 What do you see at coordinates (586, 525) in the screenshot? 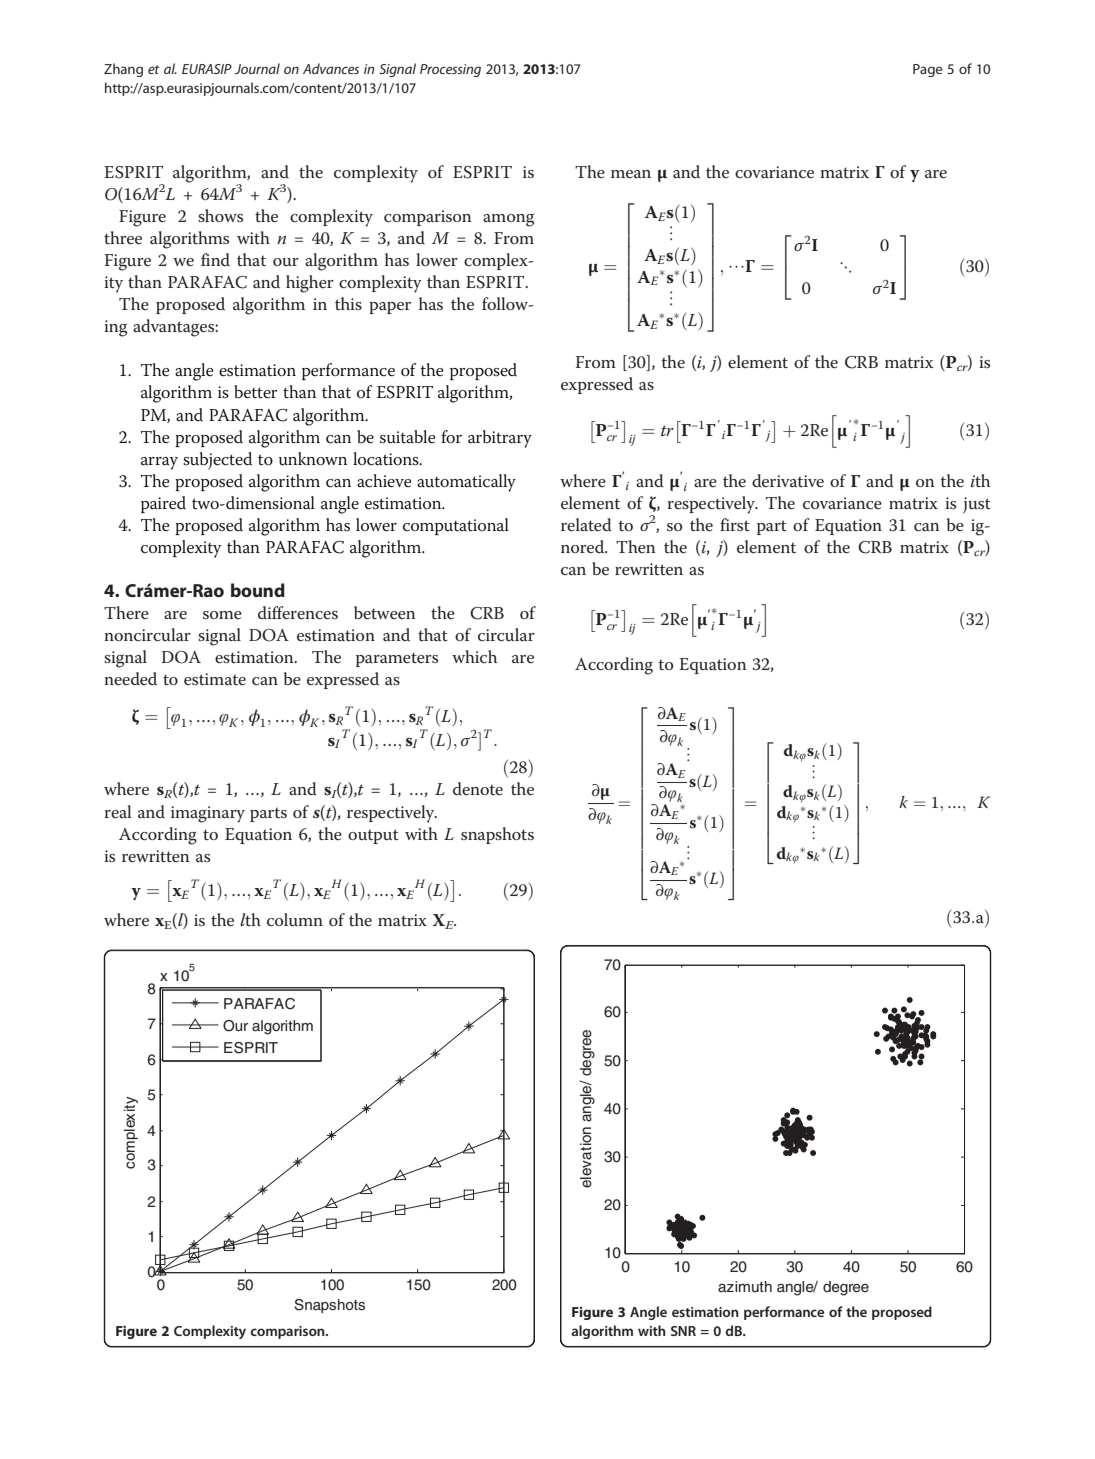
I see `related` at bounding box center [586, 525].
